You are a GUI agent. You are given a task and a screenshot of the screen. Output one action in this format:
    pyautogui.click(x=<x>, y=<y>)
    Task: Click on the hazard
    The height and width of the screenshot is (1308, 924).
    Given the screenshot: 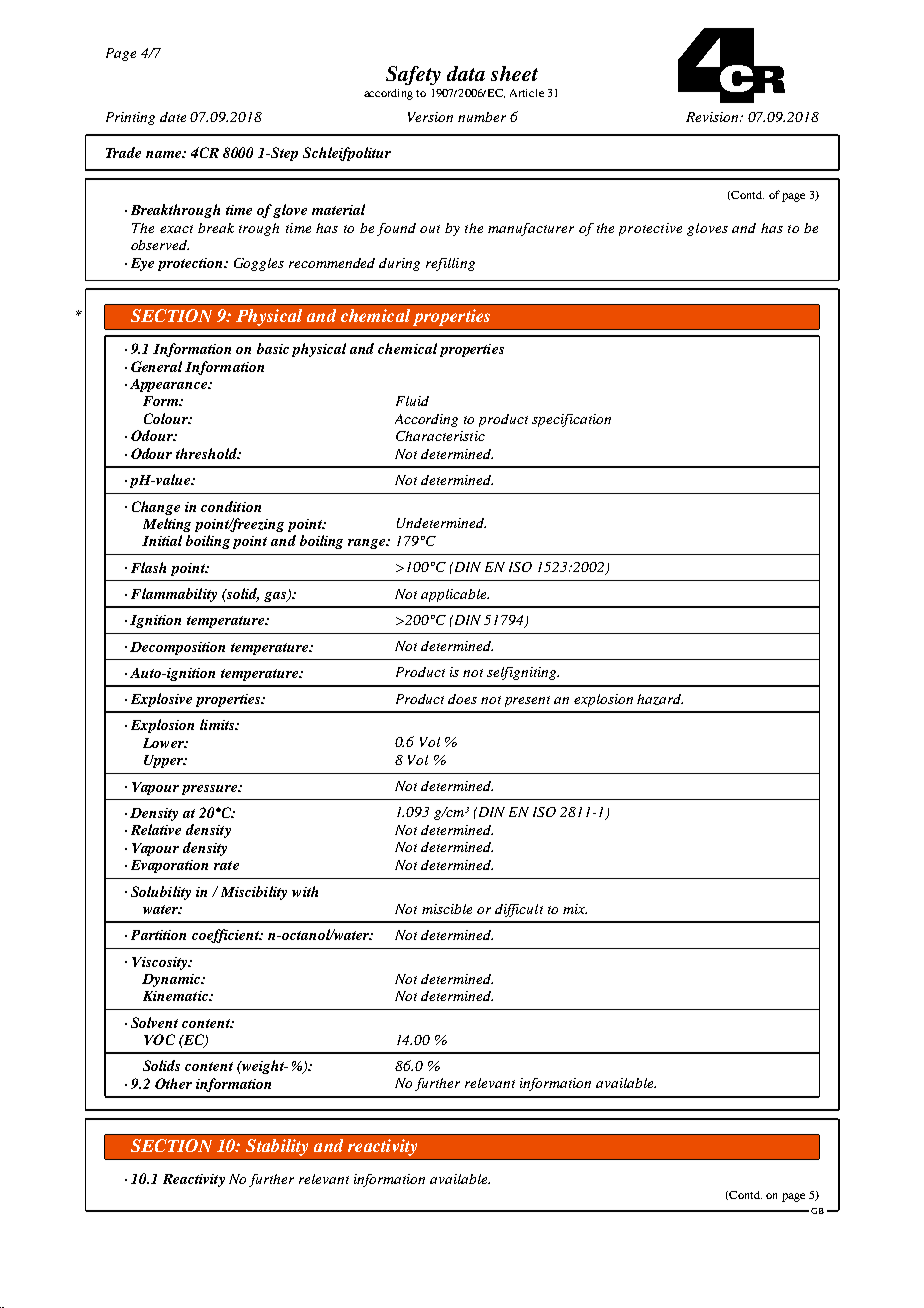 What is the action you would take?
    pyautogui.click(x=660, y=699)
